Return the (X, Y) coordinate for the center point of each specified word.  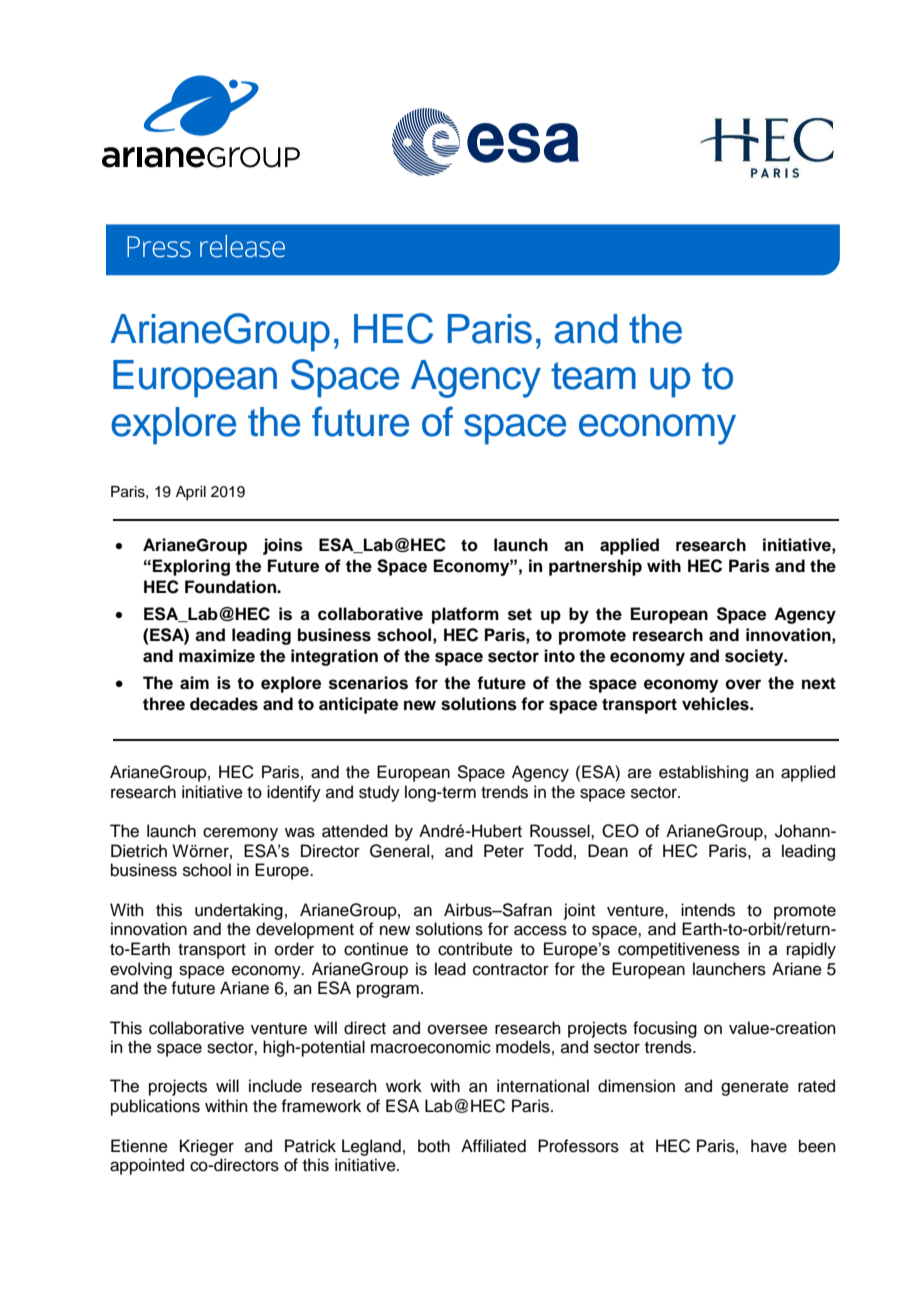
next (819, 683)
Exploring (191, 567)
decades (224, 704)
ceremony (240, 834)
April (191, 493)
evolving (141, 970)
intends (708, 910)
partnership (595, 567)
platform (465, 615)
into (559, 656)
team (593, 376)
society (755, 657)
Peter (504, 851)
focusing (665, 1029)
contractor (511, 970)
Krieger (207, 1147)
